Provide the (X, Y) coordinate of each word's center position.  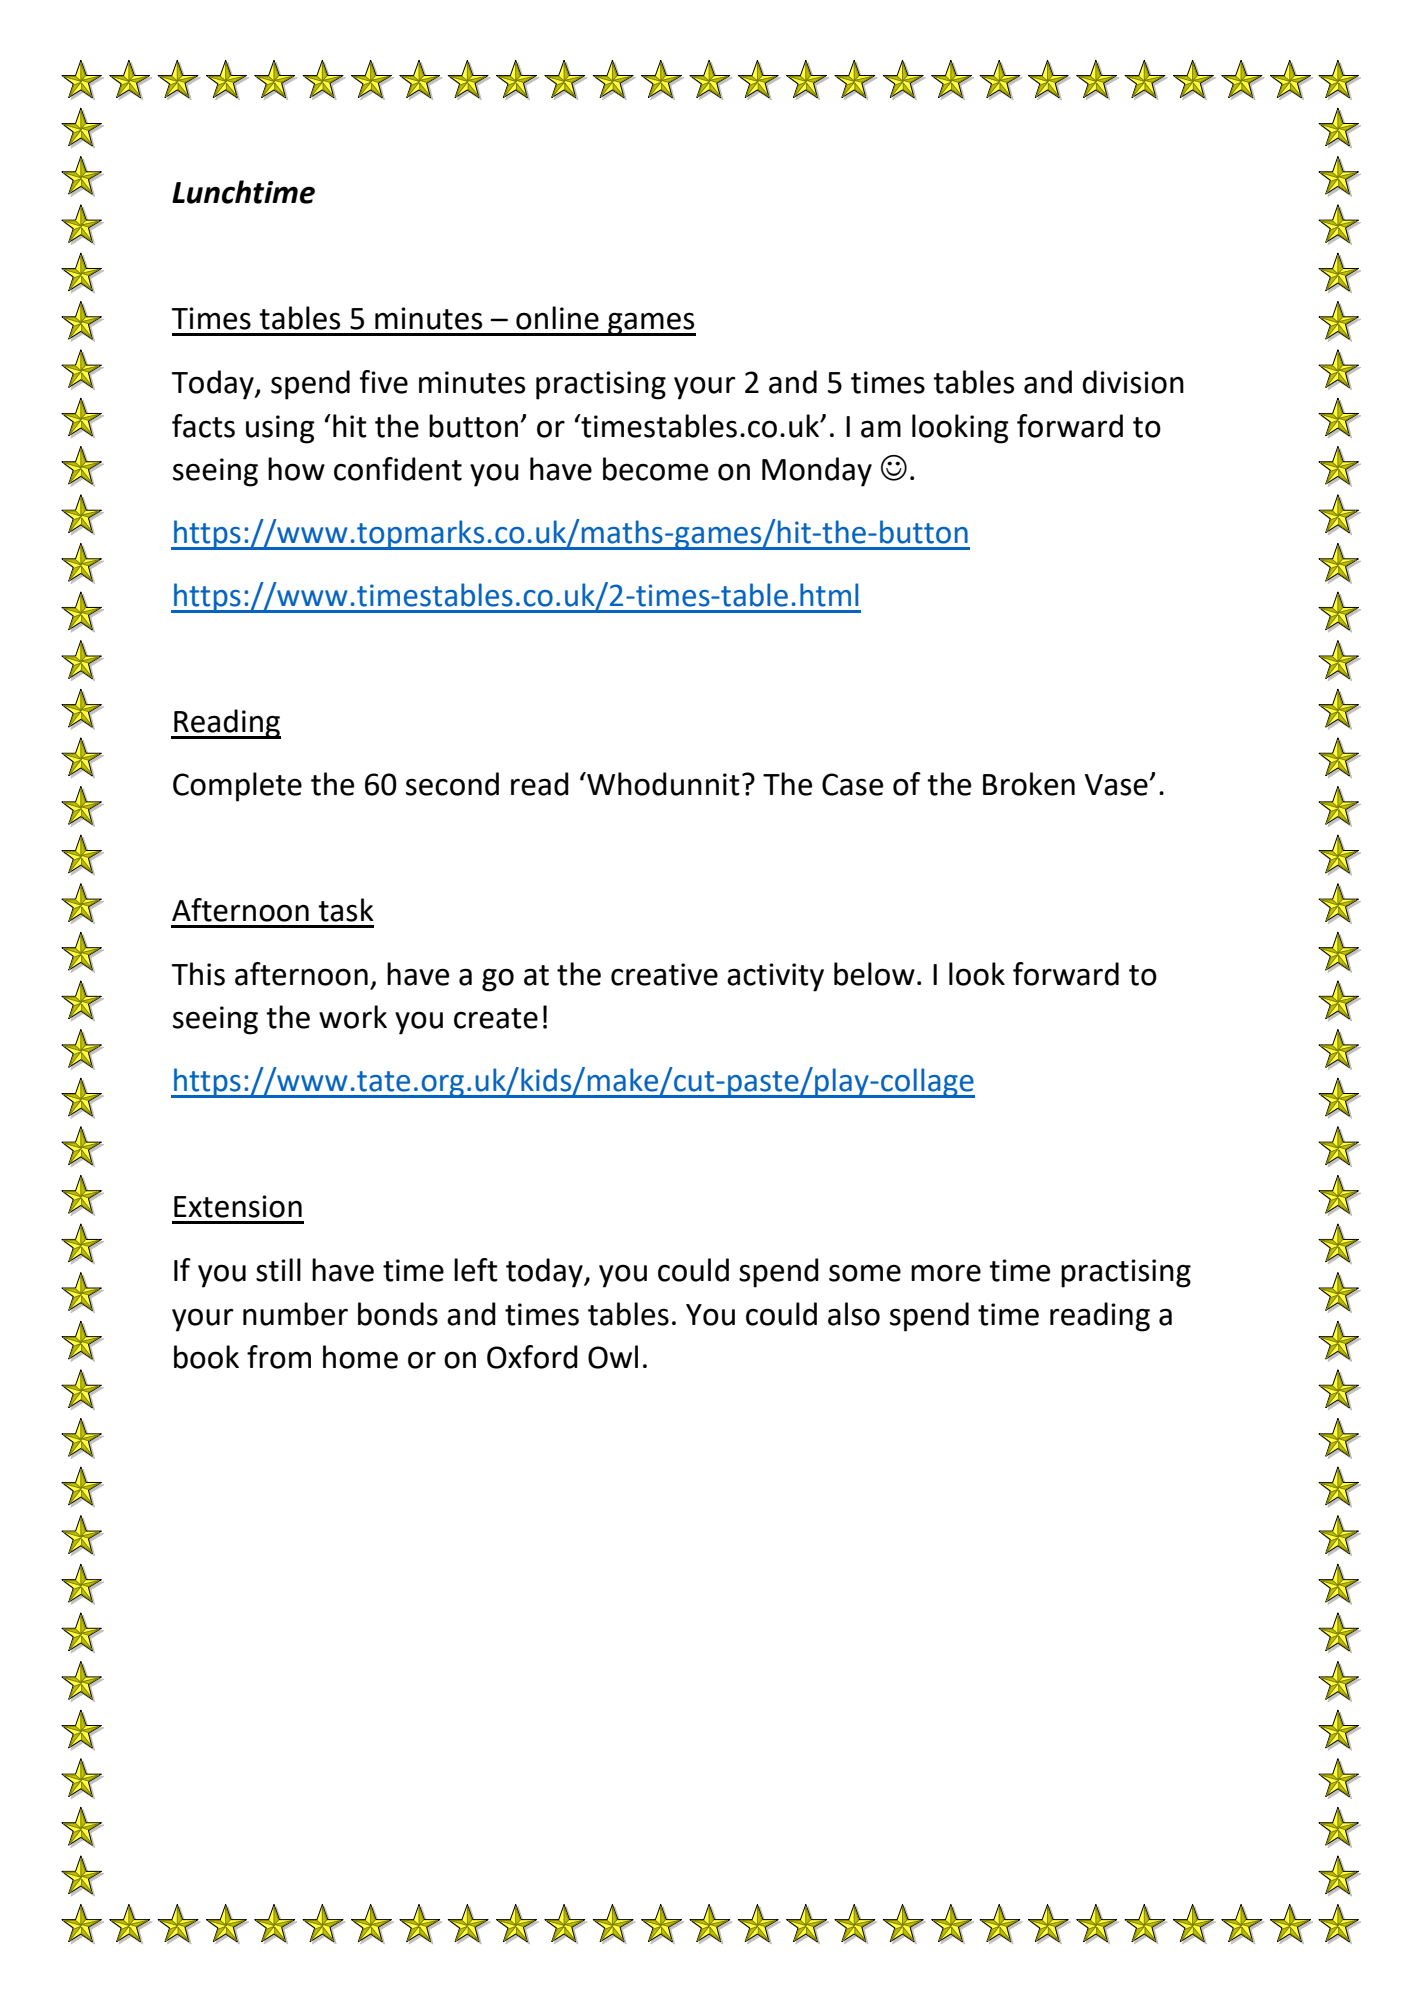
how (296, 469)
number (295, 1314)
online (557, 318)
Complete (237, 787)
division (1133, 382)
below (874, 974)
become (655, 469)
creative (664, 974)
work (353, 1017)
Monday (817, 472)
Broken (1029, 784)
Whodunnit (662, 784)
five (384, 382)
